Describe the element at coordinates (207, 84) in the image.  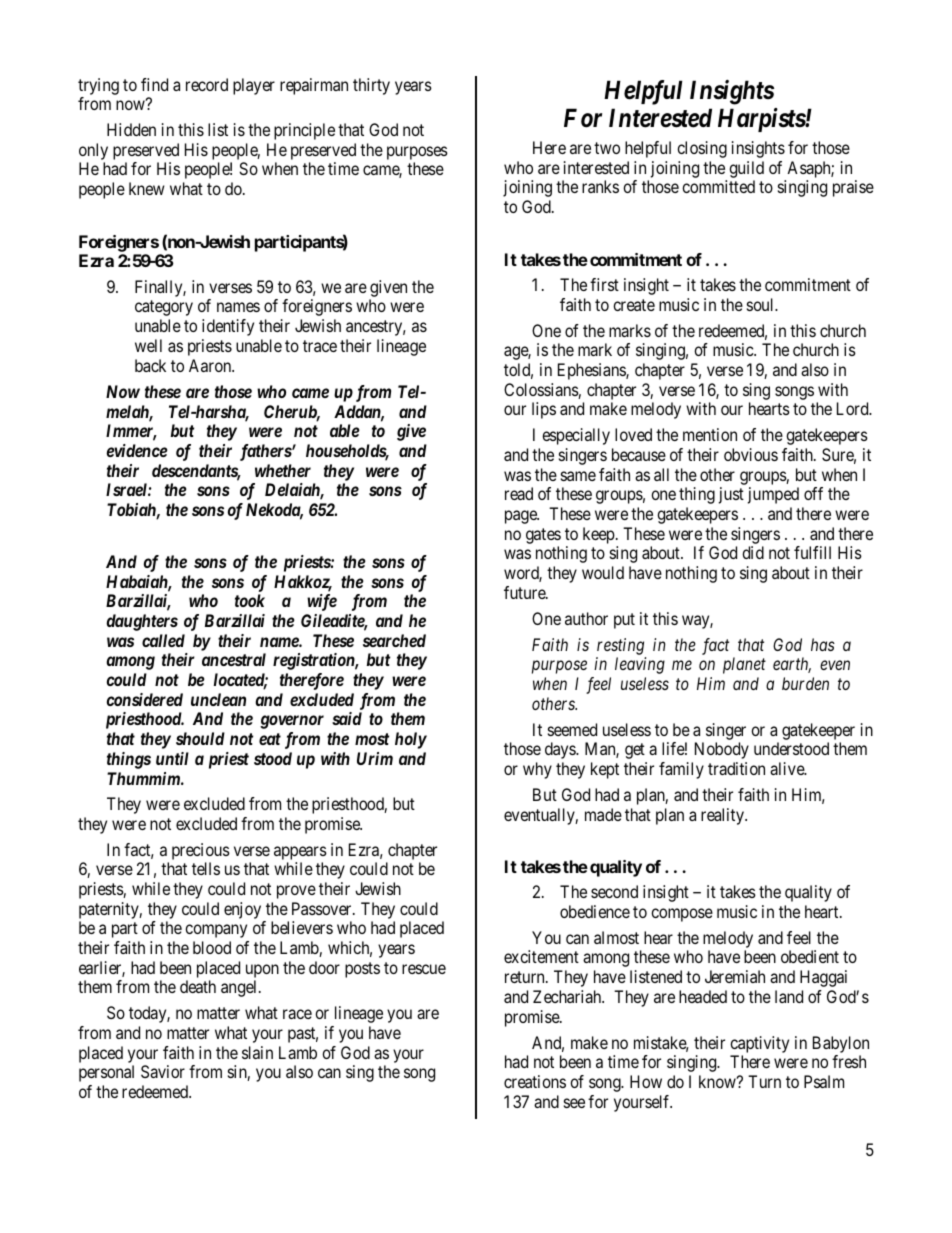
I see `record` at that location.
